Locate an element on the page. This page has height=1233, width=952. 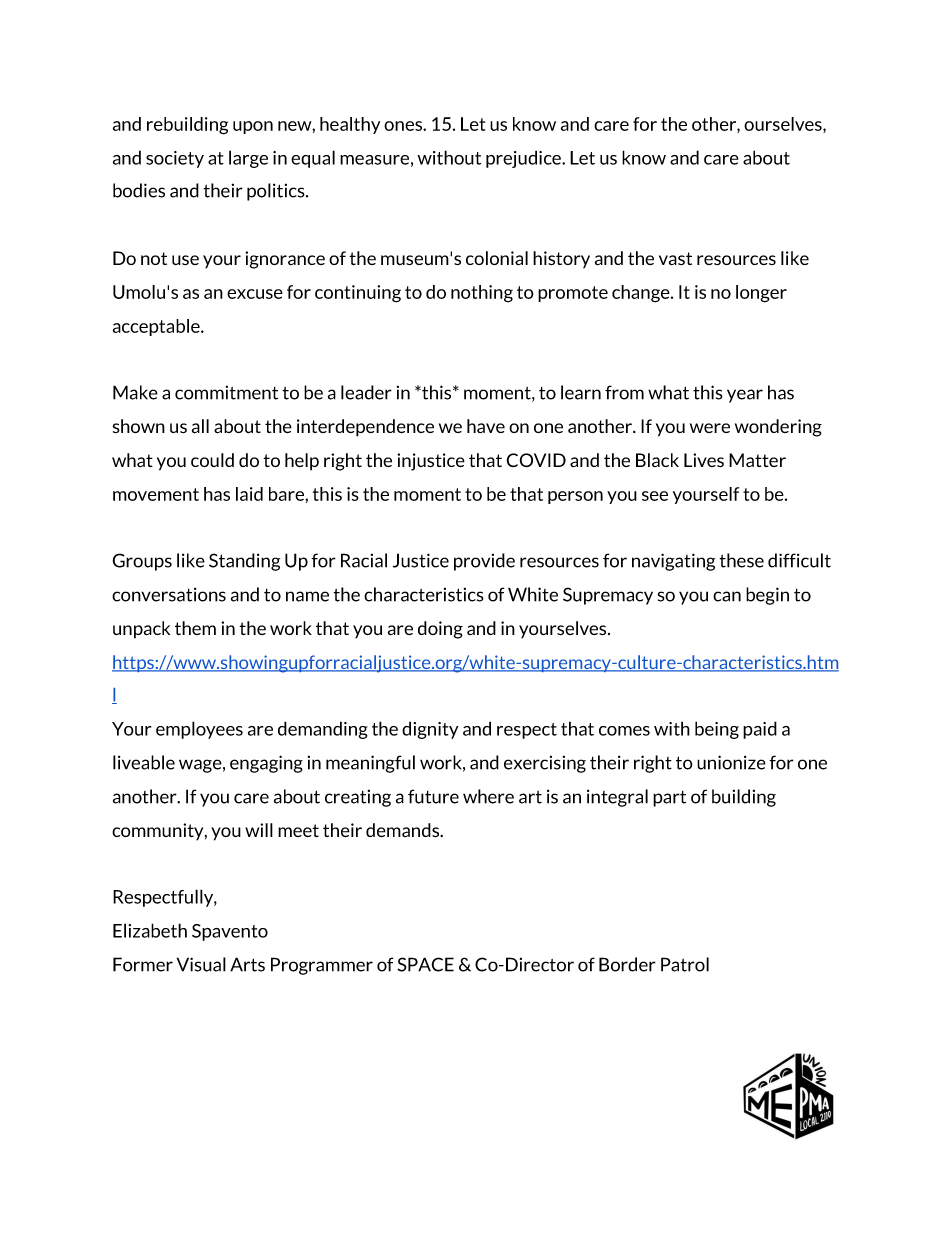
were is located at coordinates (710, 428).
